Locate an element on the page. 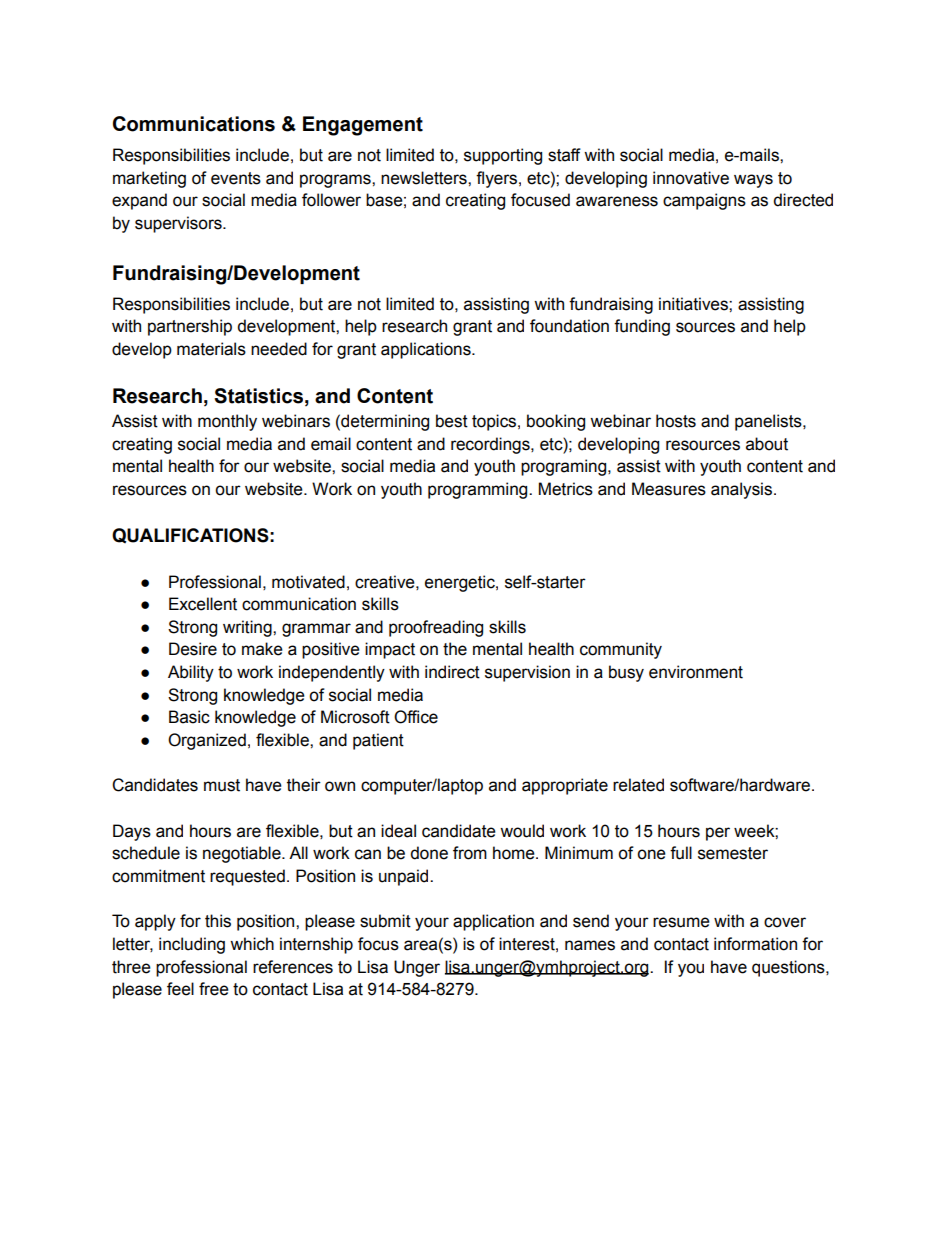 The image size is (952, 1233). analysis is located at coordinates (741, 490).
